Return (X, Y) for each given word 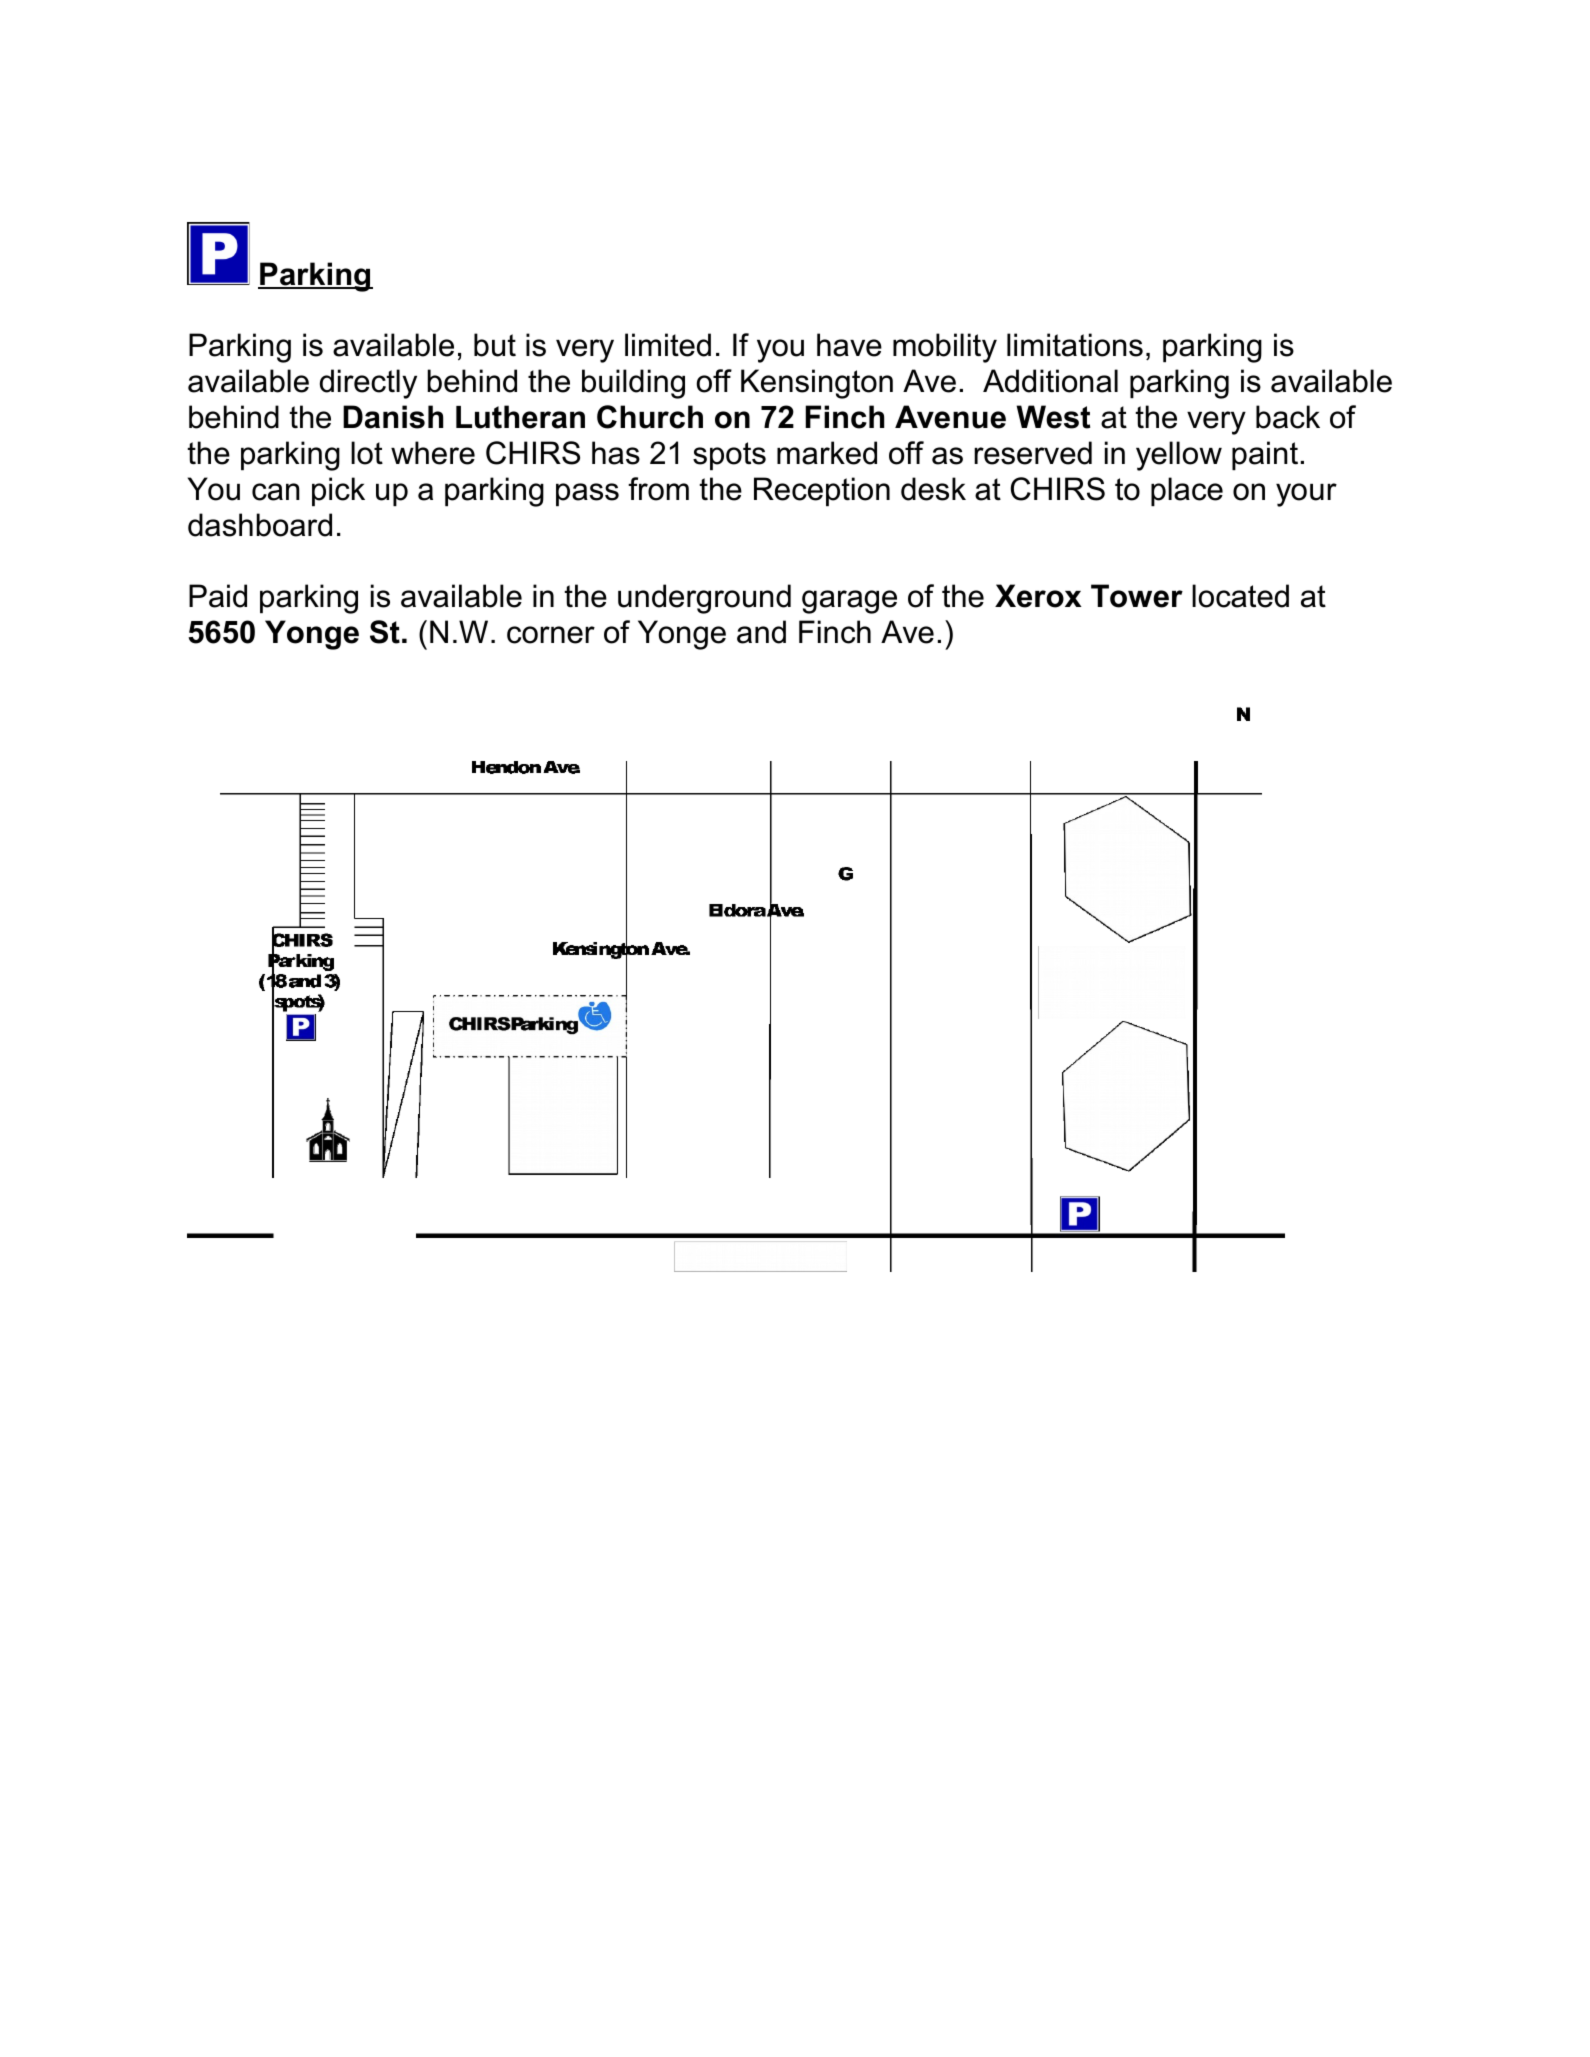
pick (338, 491)
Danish (393, 417)
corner (551, 635)
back (1288, 417)
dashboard (260, 525)
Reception (822, 491)
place (1187, 491)
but (495, 345)
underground (704, 599)
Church (650, 417)
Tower (1137, 596)
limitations (1075, 345)
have (849, 345)
